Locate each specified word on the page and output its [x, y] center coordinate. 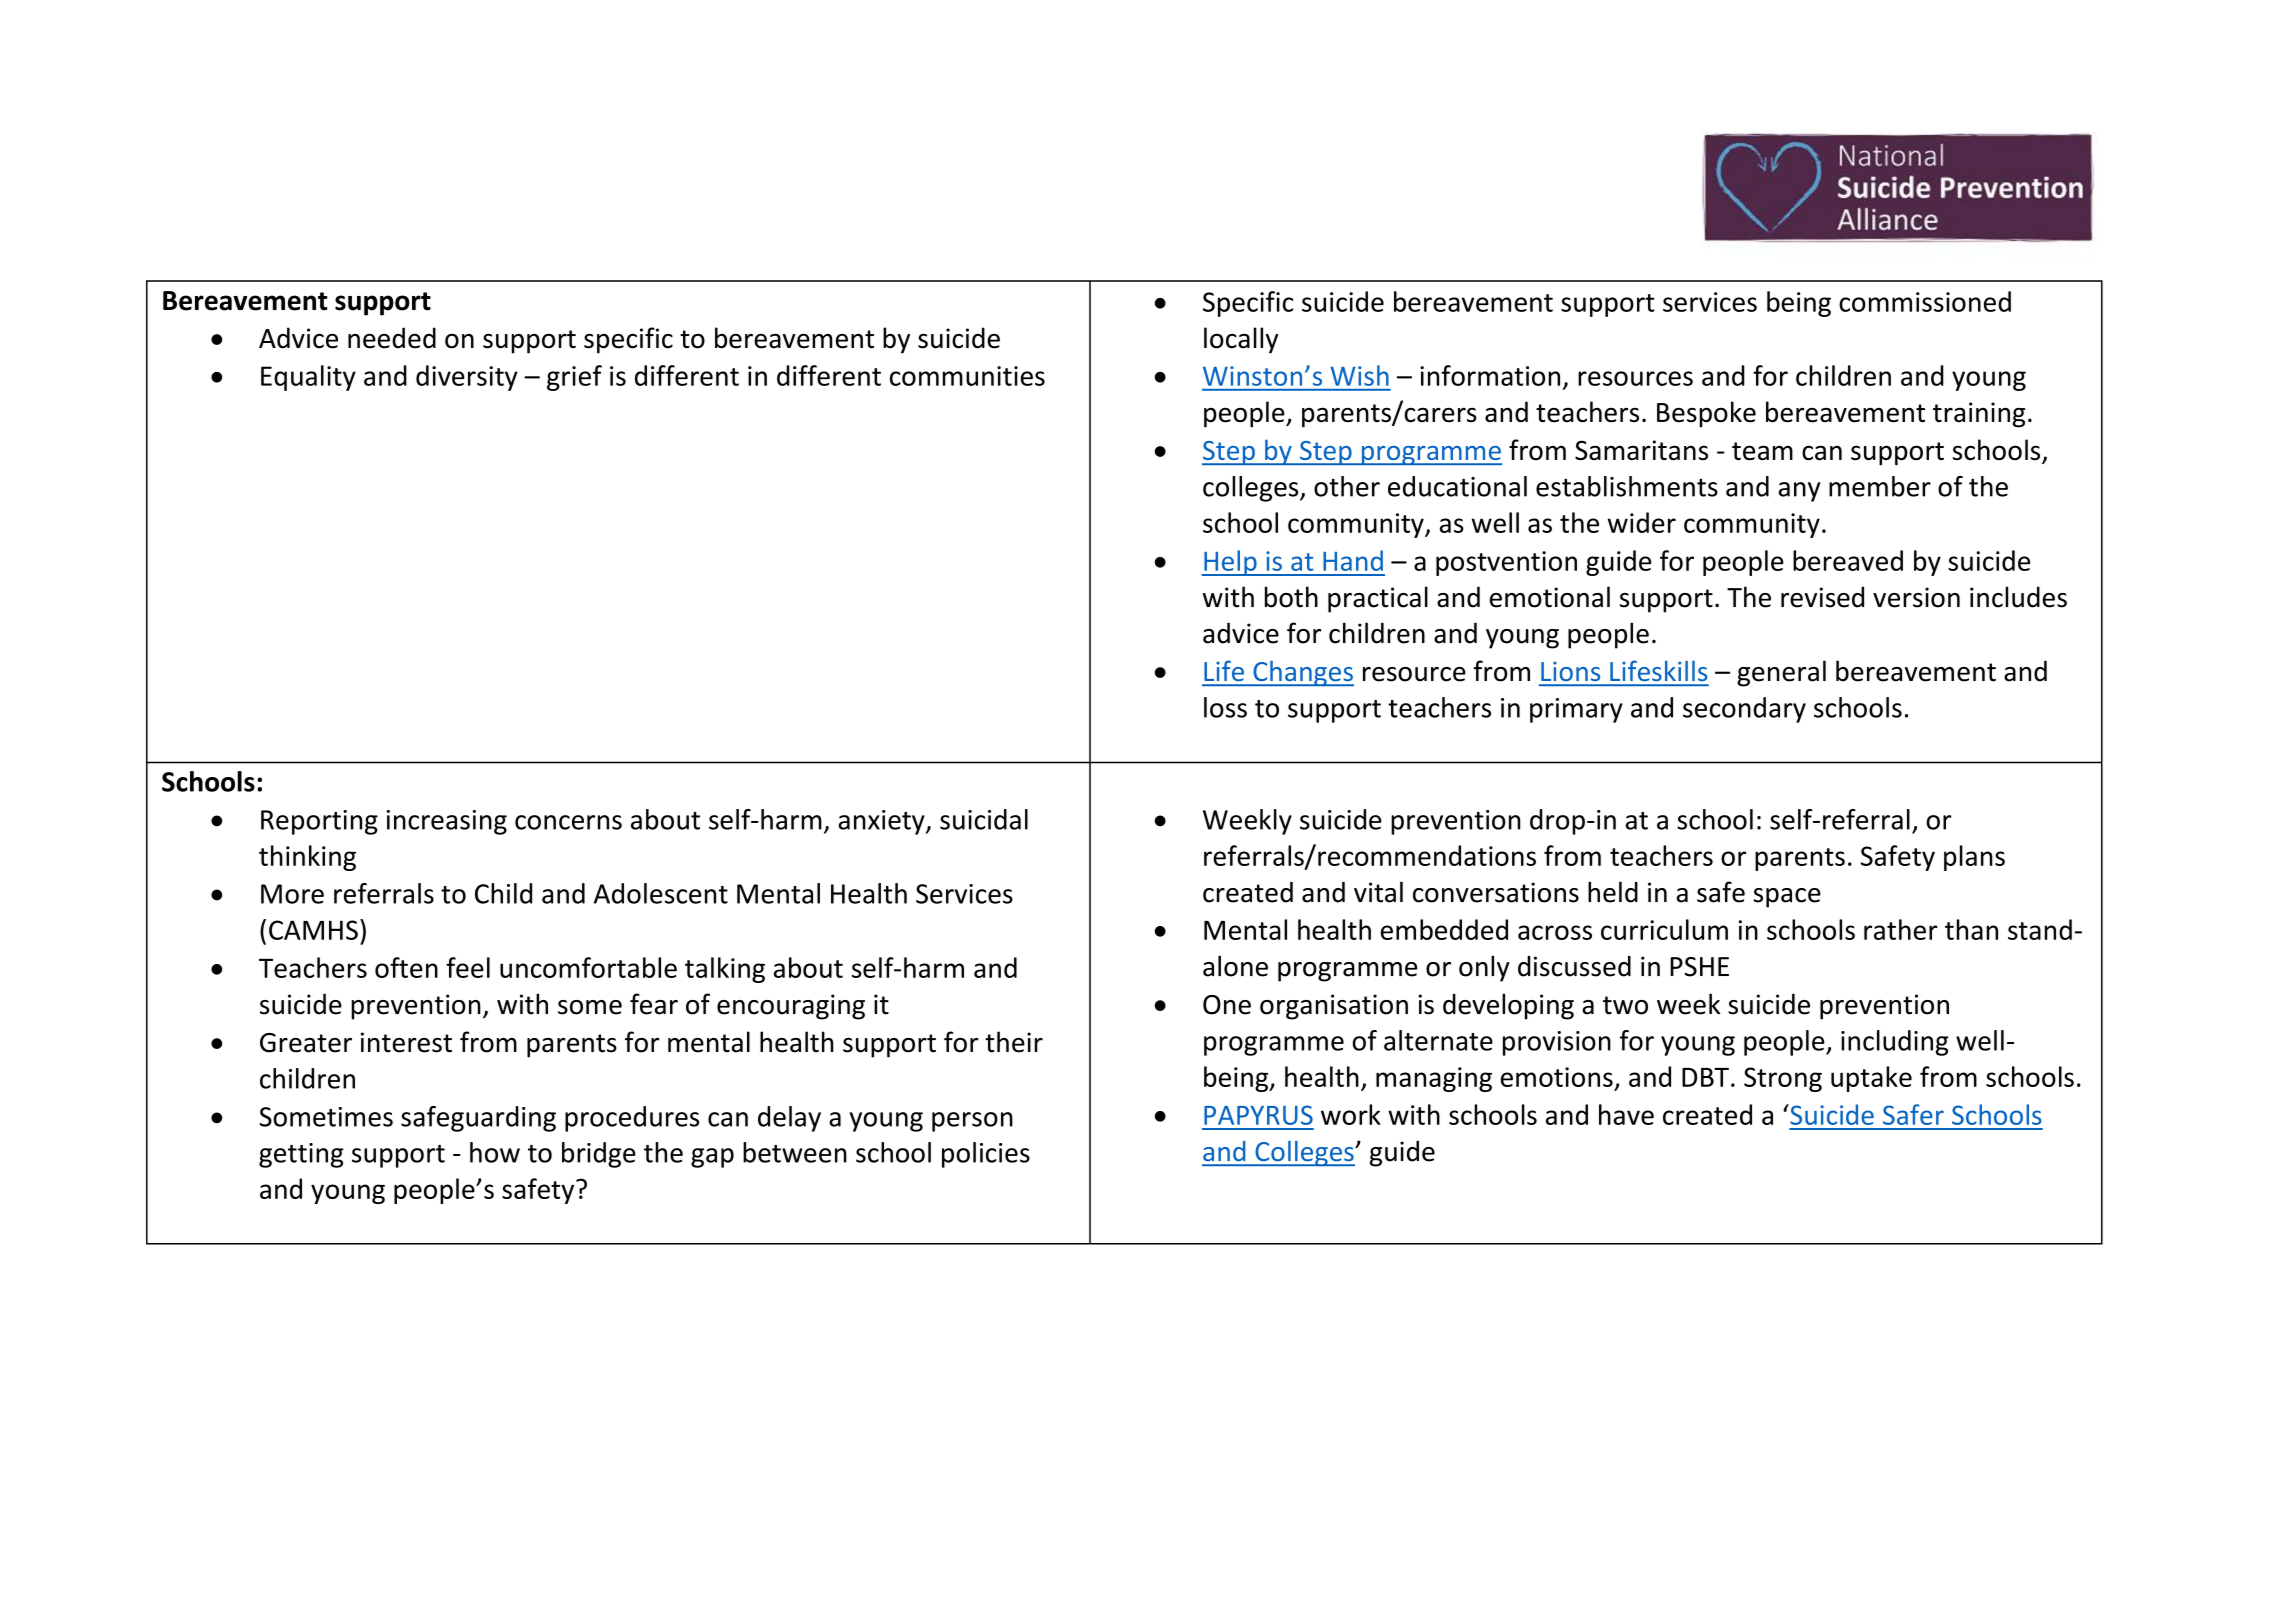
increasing [447, 822]
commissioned [1925, 301]
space [1787, 898]
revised [1822, 597]
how [495, 1152]
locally [1241, 340]
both [1291, 597]
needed [392, 338]
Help [1230, 563]
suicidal [984, 819]
